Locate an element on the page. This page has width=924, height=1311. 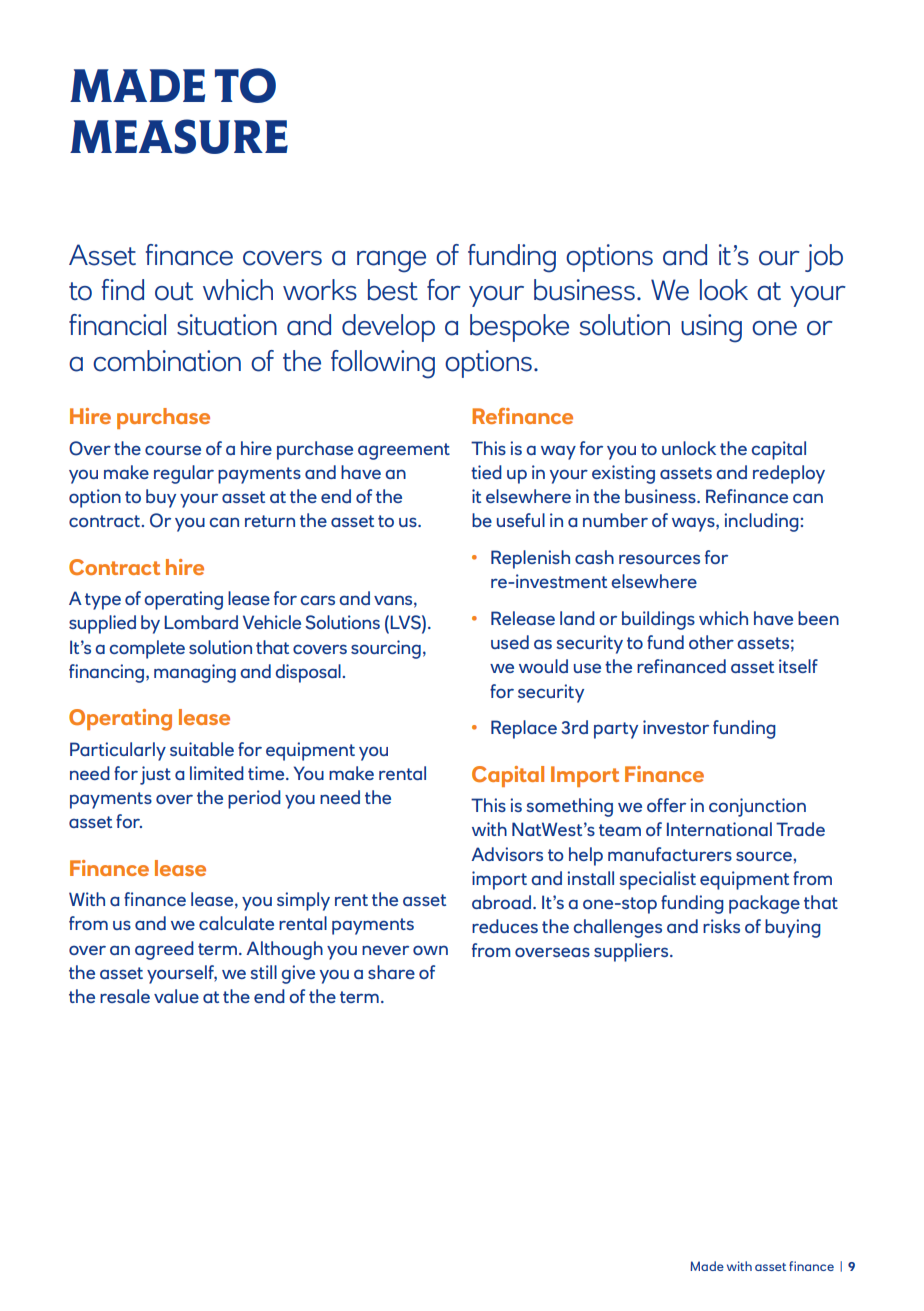
MEASURE is located at coordinates (179, 136).
